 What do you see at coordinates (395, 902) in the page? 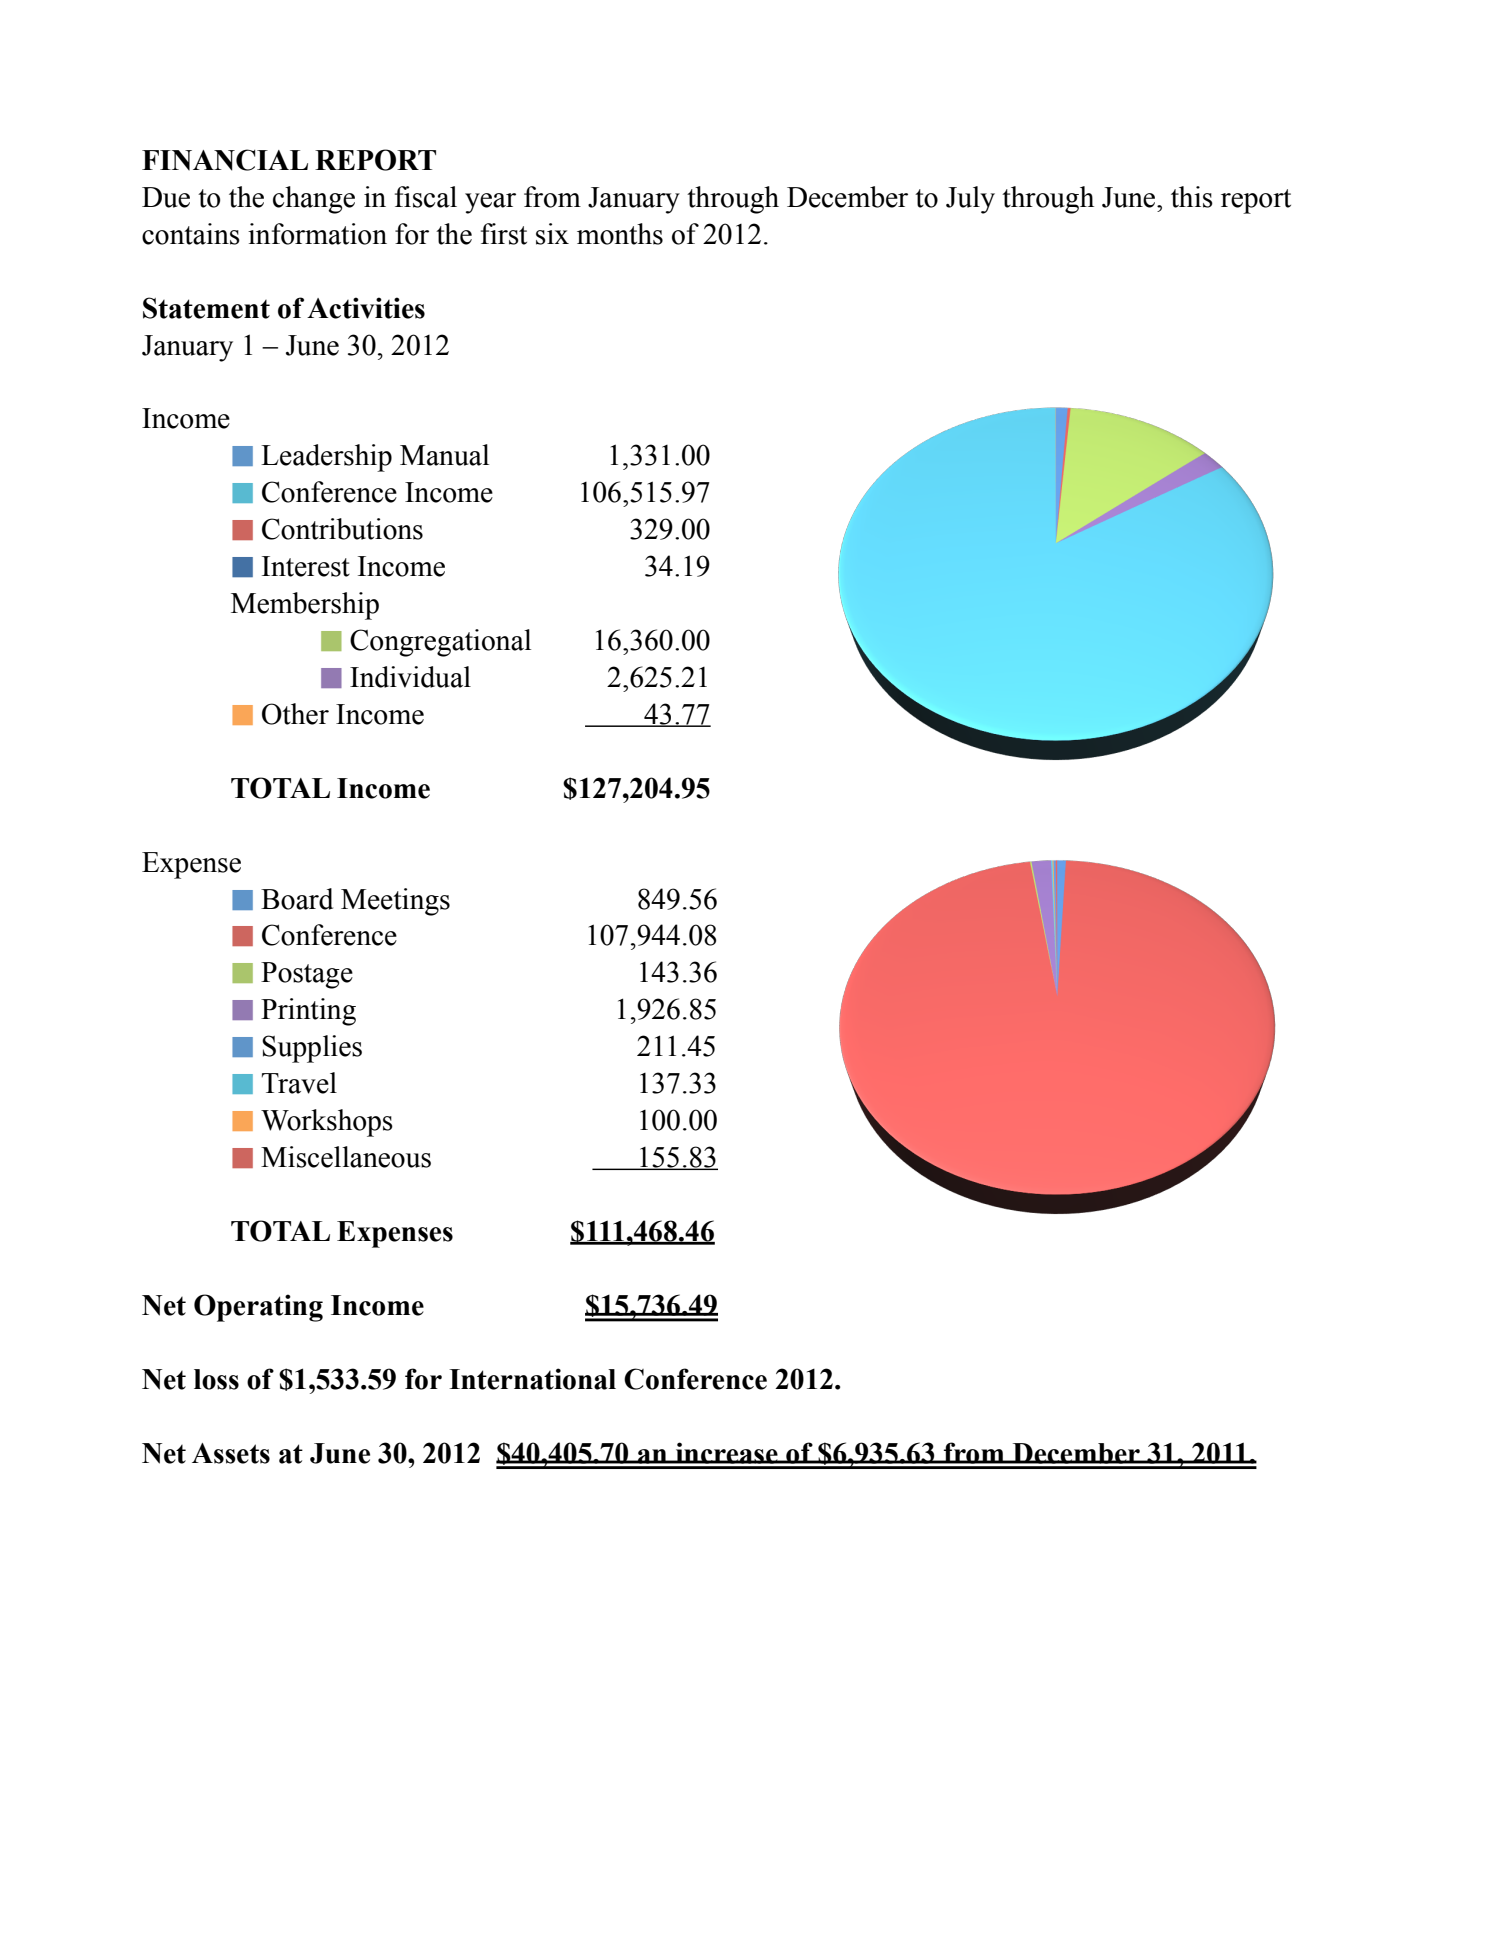
I see `Meetings` at bounding box center [395, 902].
